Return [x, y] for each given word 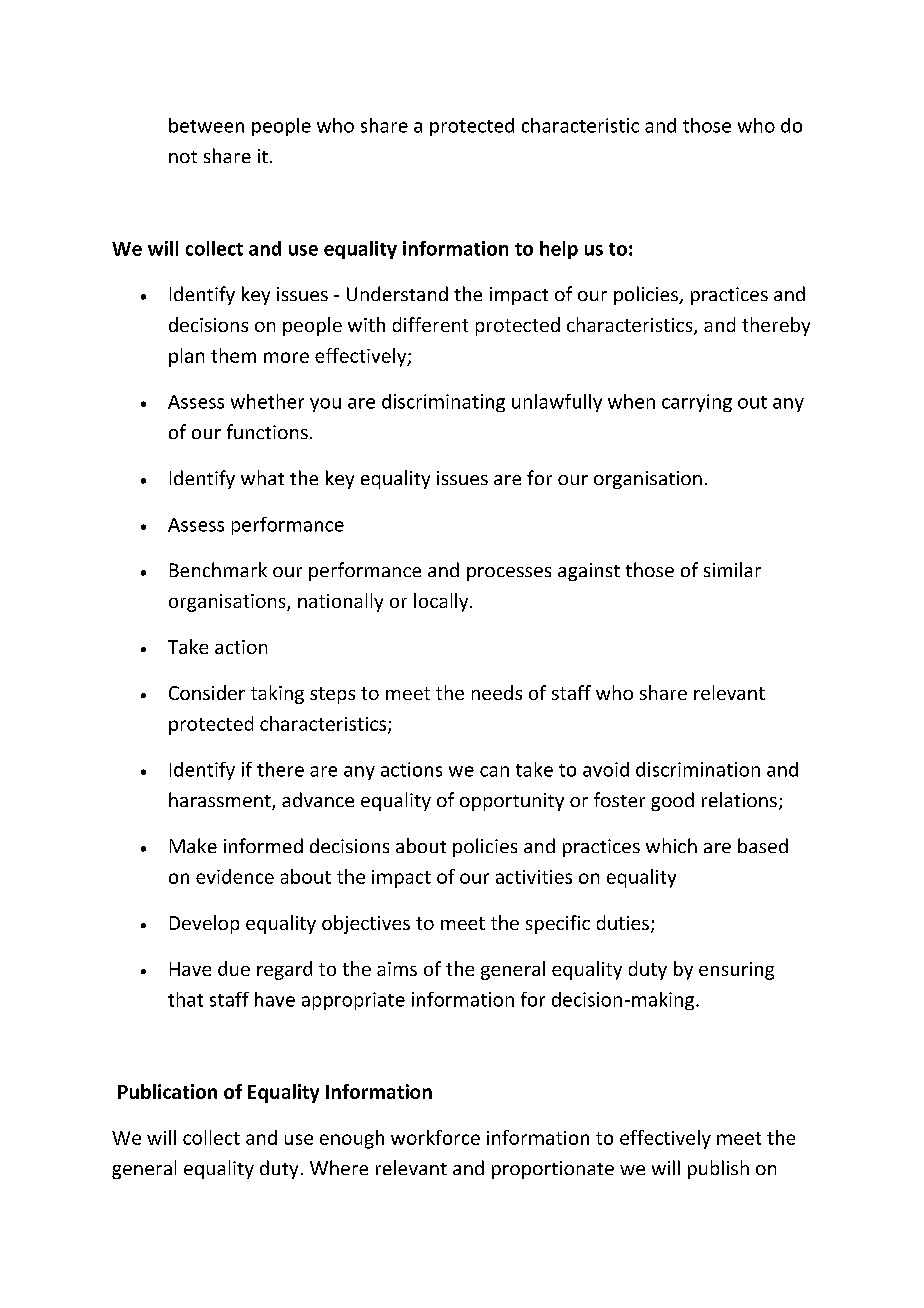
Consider [207, 692]
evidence [235, 876]
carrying [697, 403]
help [559, 250]
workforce [435, 1137]
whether [267, 401]
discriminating [443, 403]
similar [732, 569]
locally [442, 602]
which [671, 845]
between [206, 125]
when [631, 401]
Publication [167, 1091]
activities [534, 877]
